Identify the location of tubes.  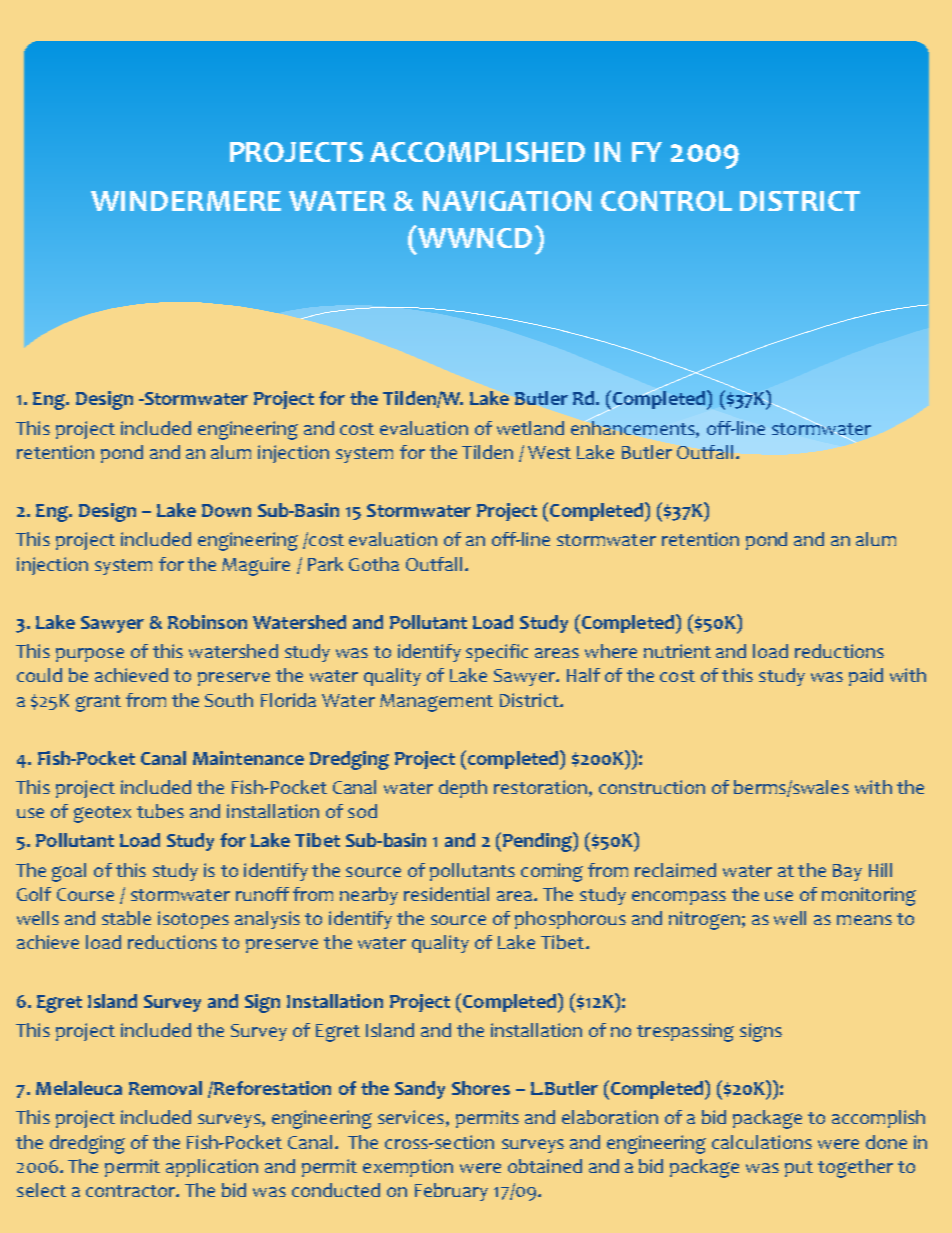
(160, 811).
